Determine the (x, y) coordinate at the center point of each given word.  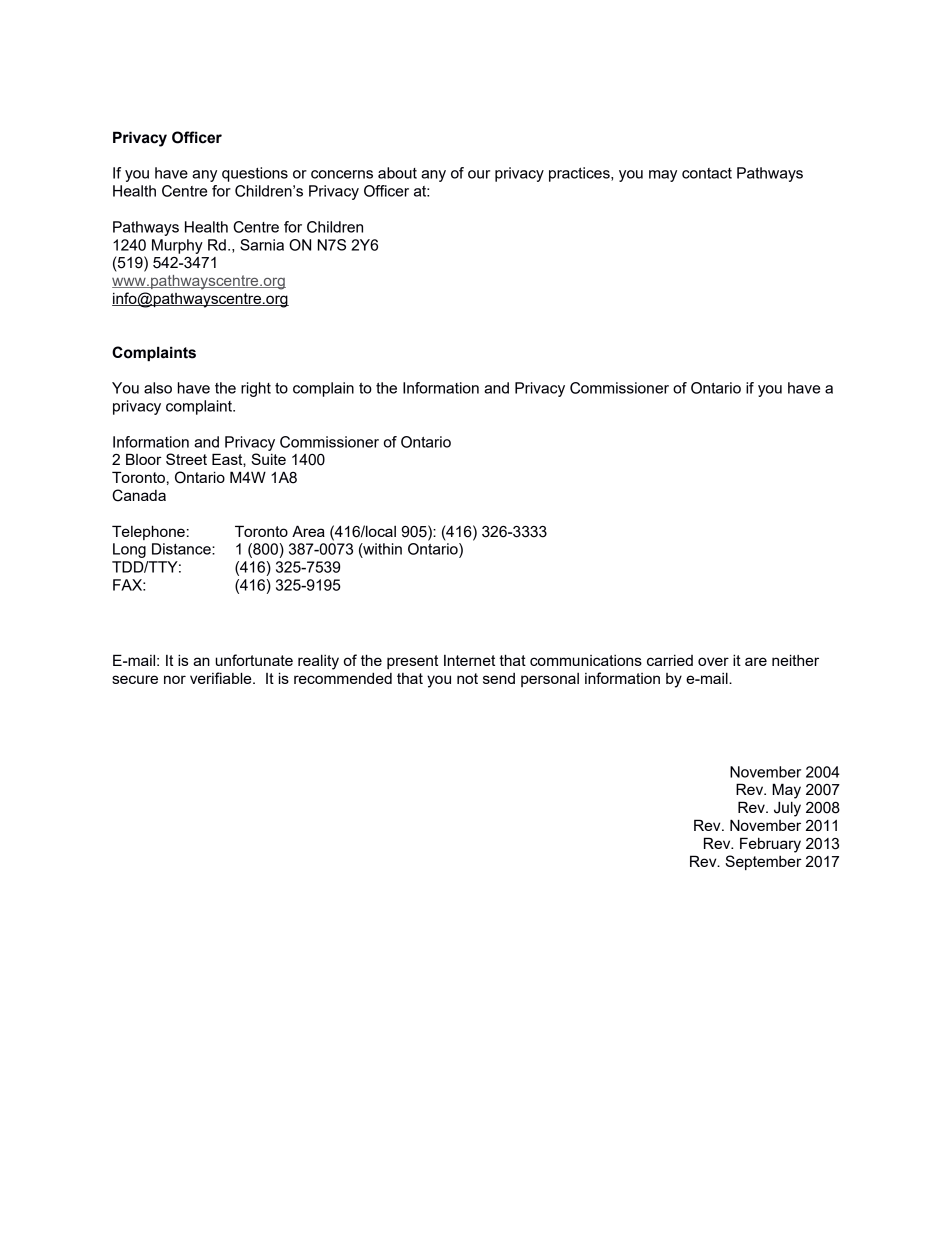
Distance (182, 549)
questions (255, 174)
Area (308, 531)
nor (175, 679)
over (713, 661)
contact (707, 173)
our (479, 174)
